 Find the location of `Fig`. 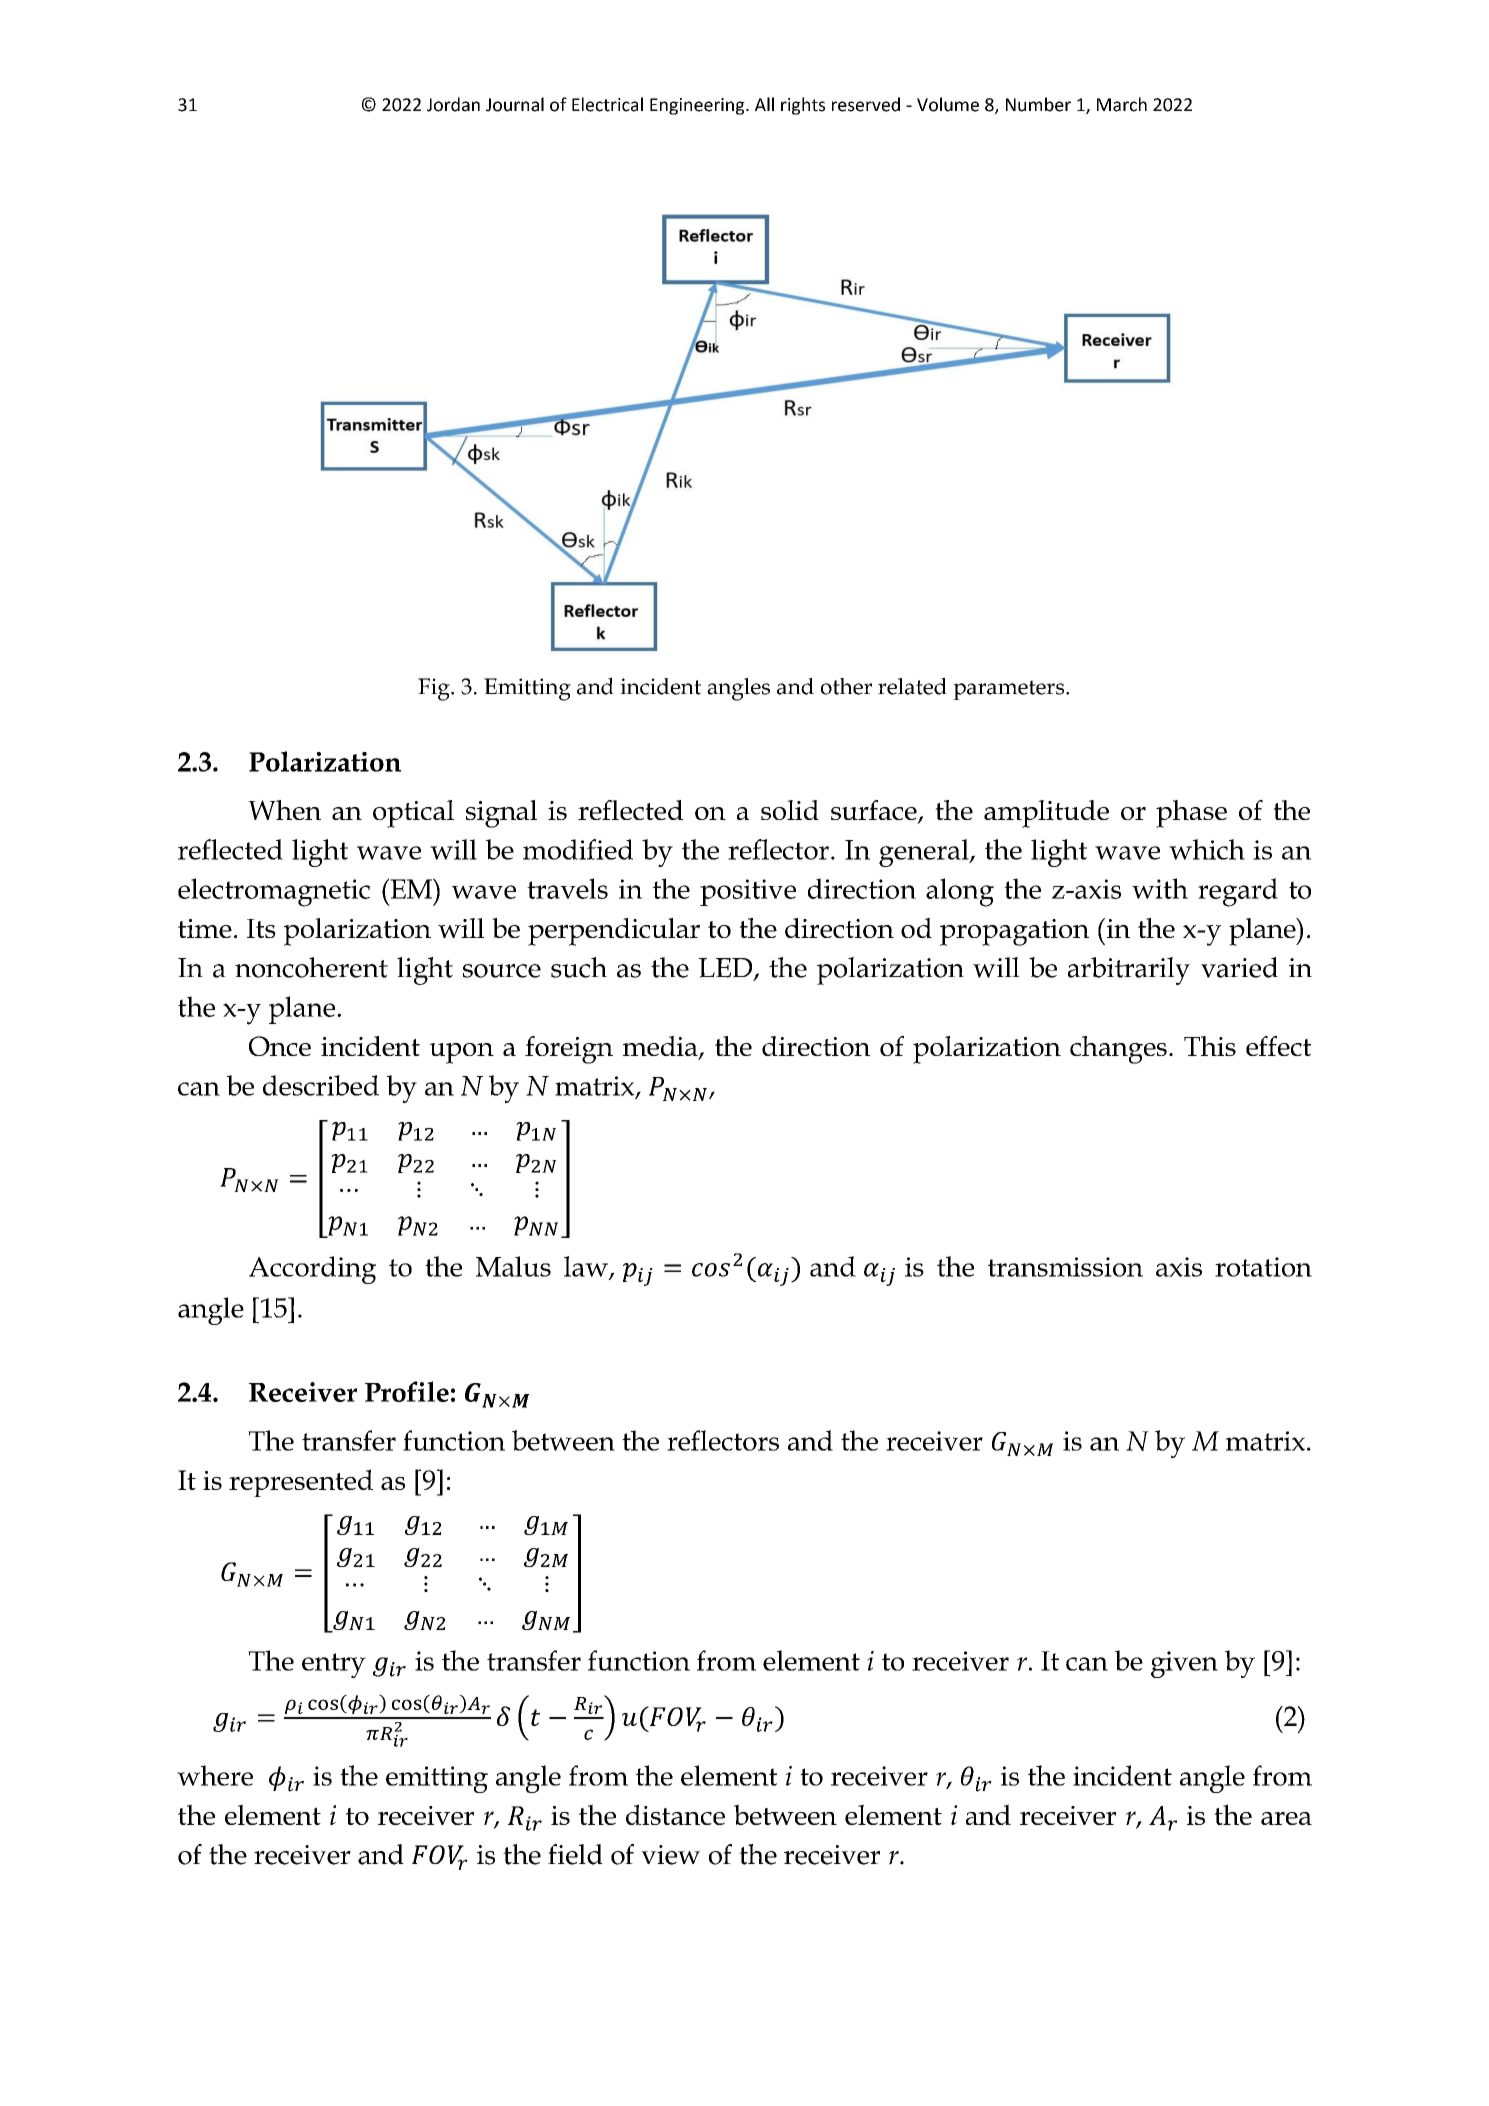

Fig is located at coordinates (435, 689).
